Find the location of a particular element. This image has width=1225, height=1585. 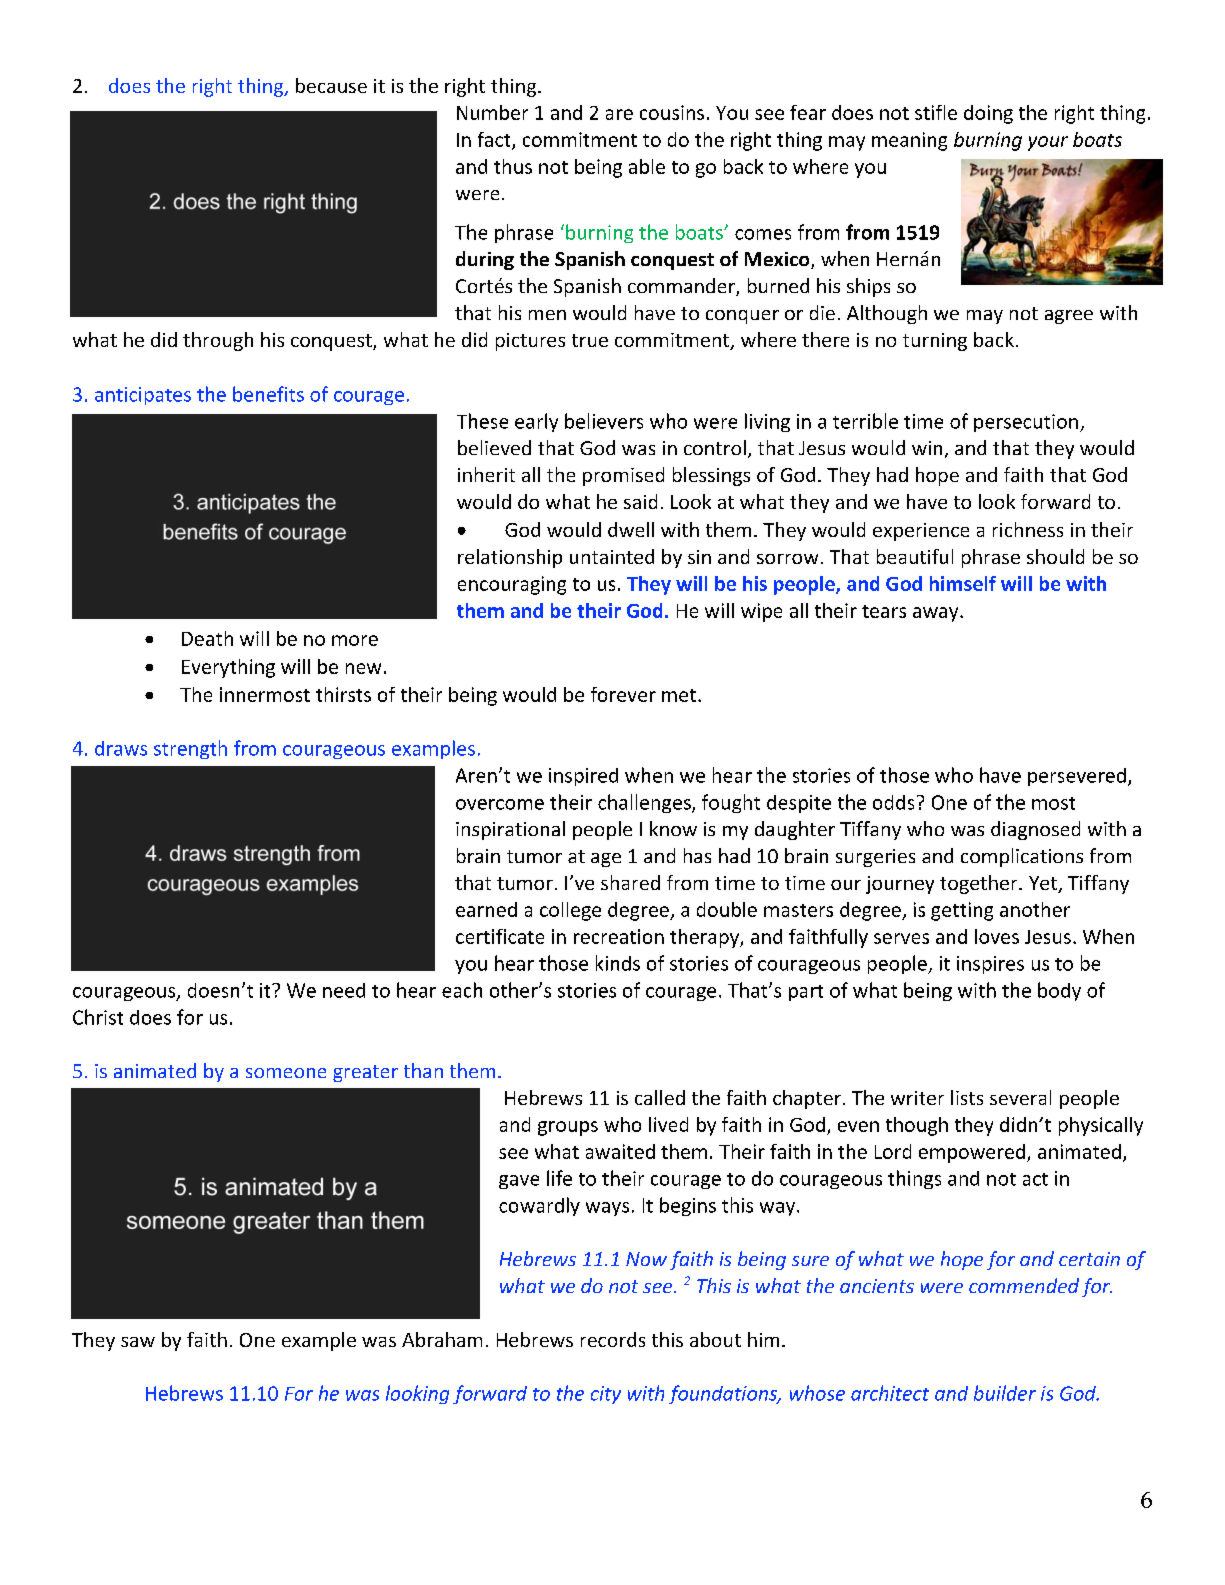

Death is located at coordinates (207, 638).
